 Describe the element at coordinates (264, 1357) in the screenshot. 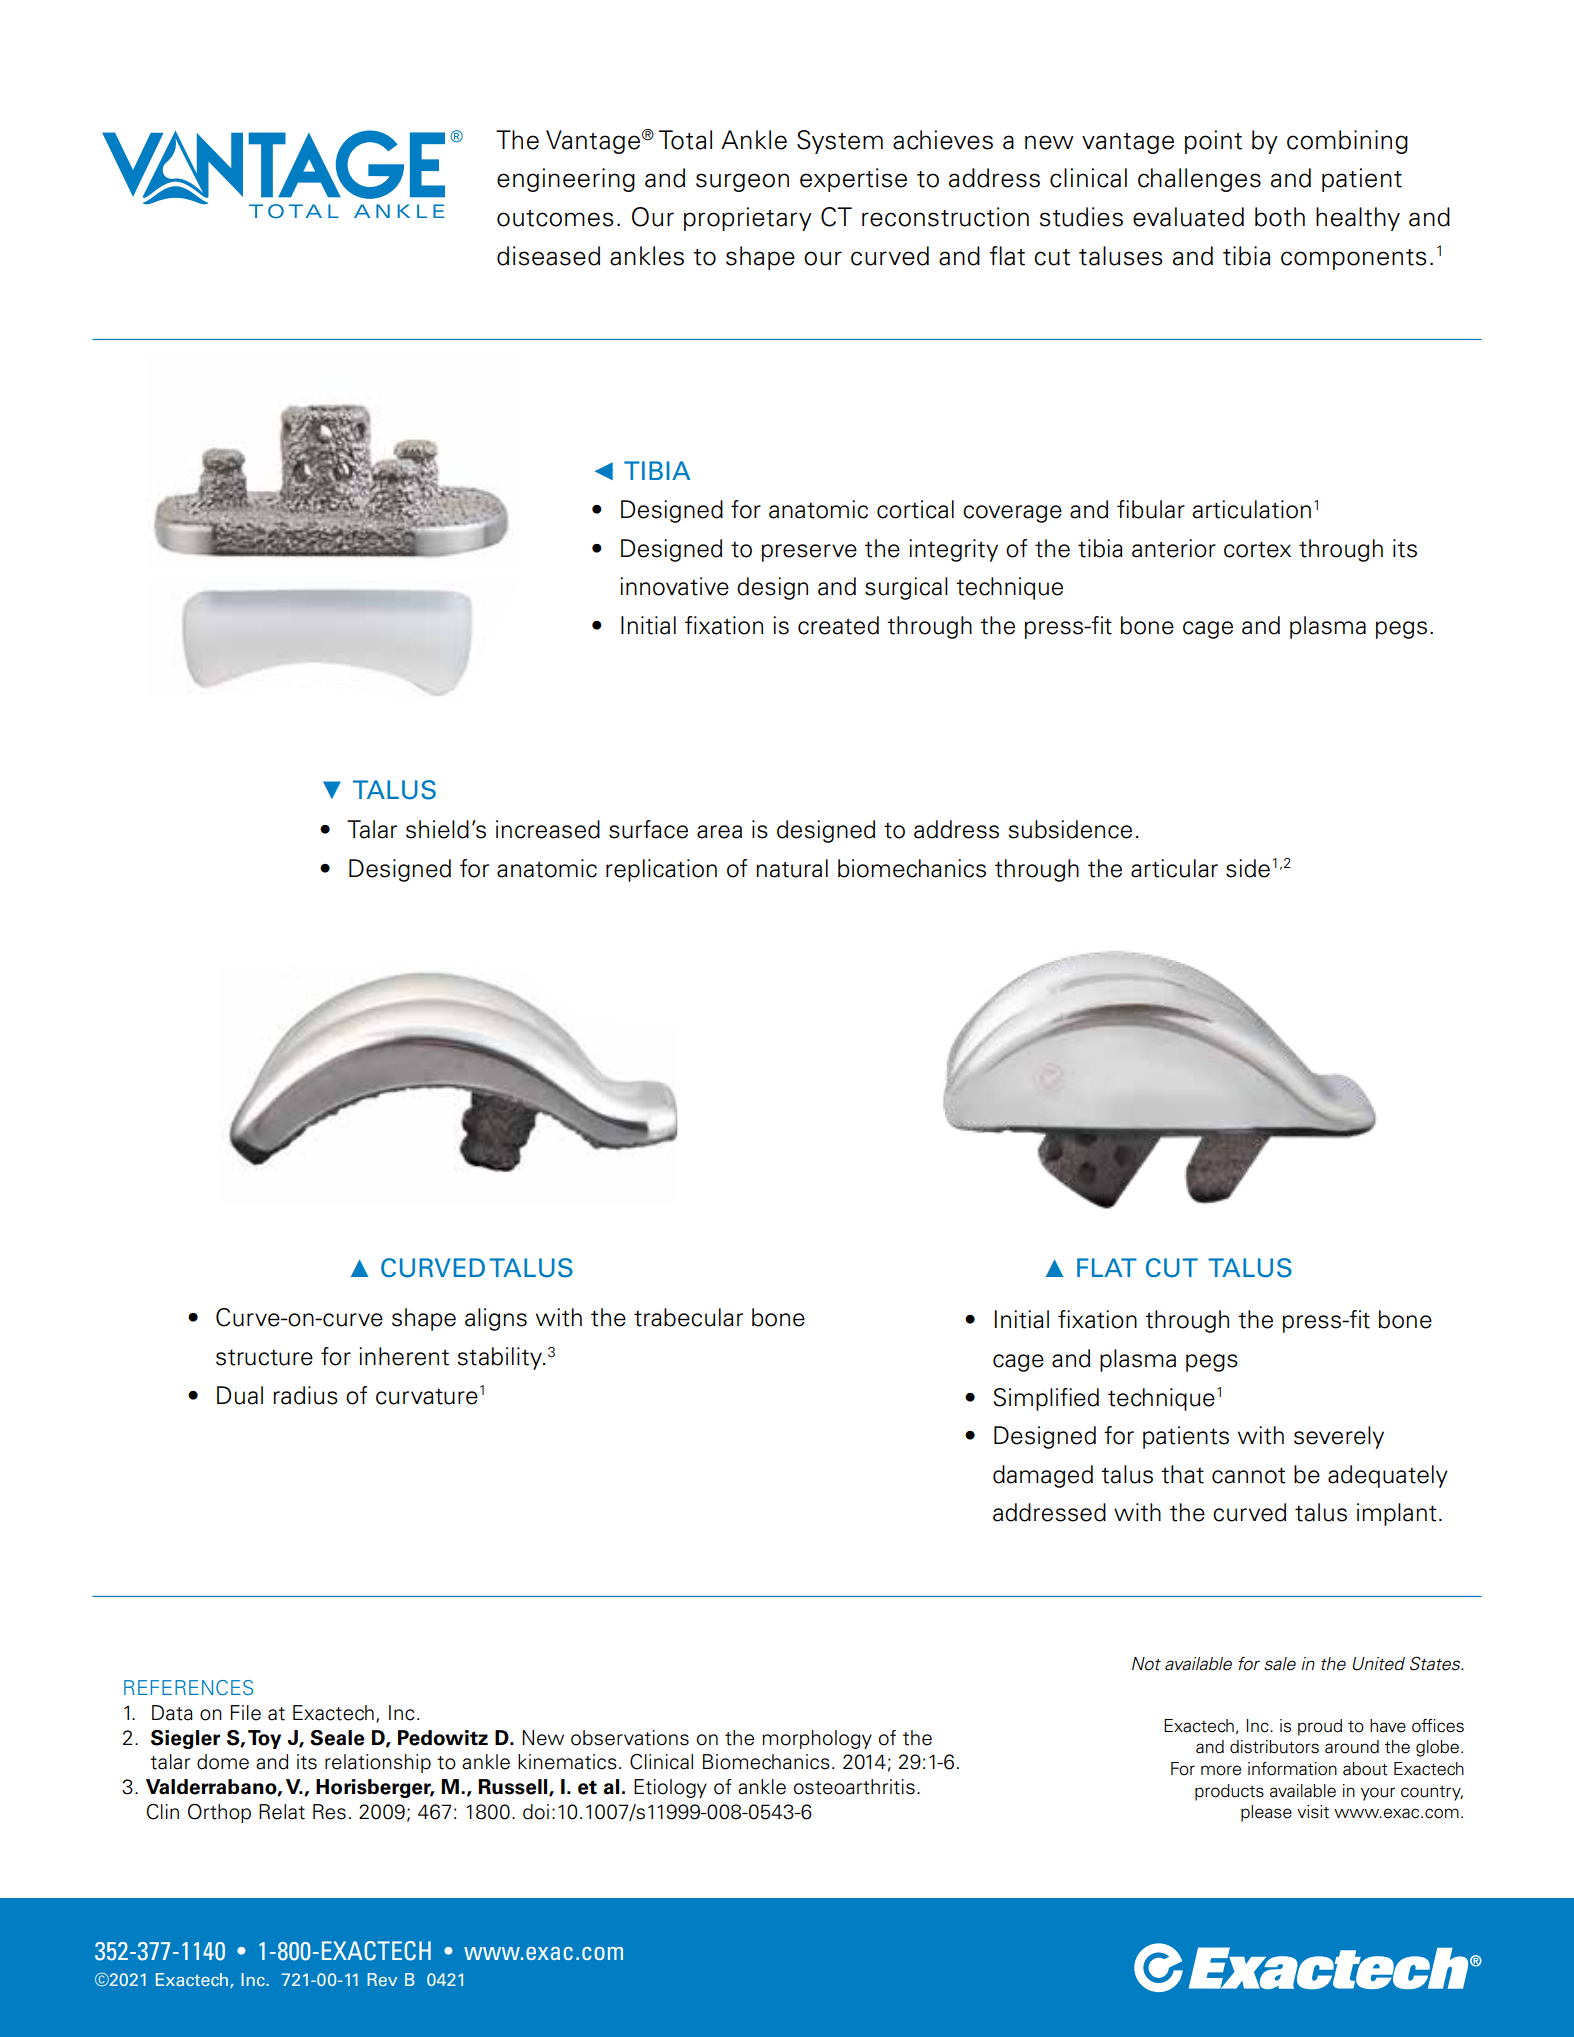

I see `structure` at that location.
